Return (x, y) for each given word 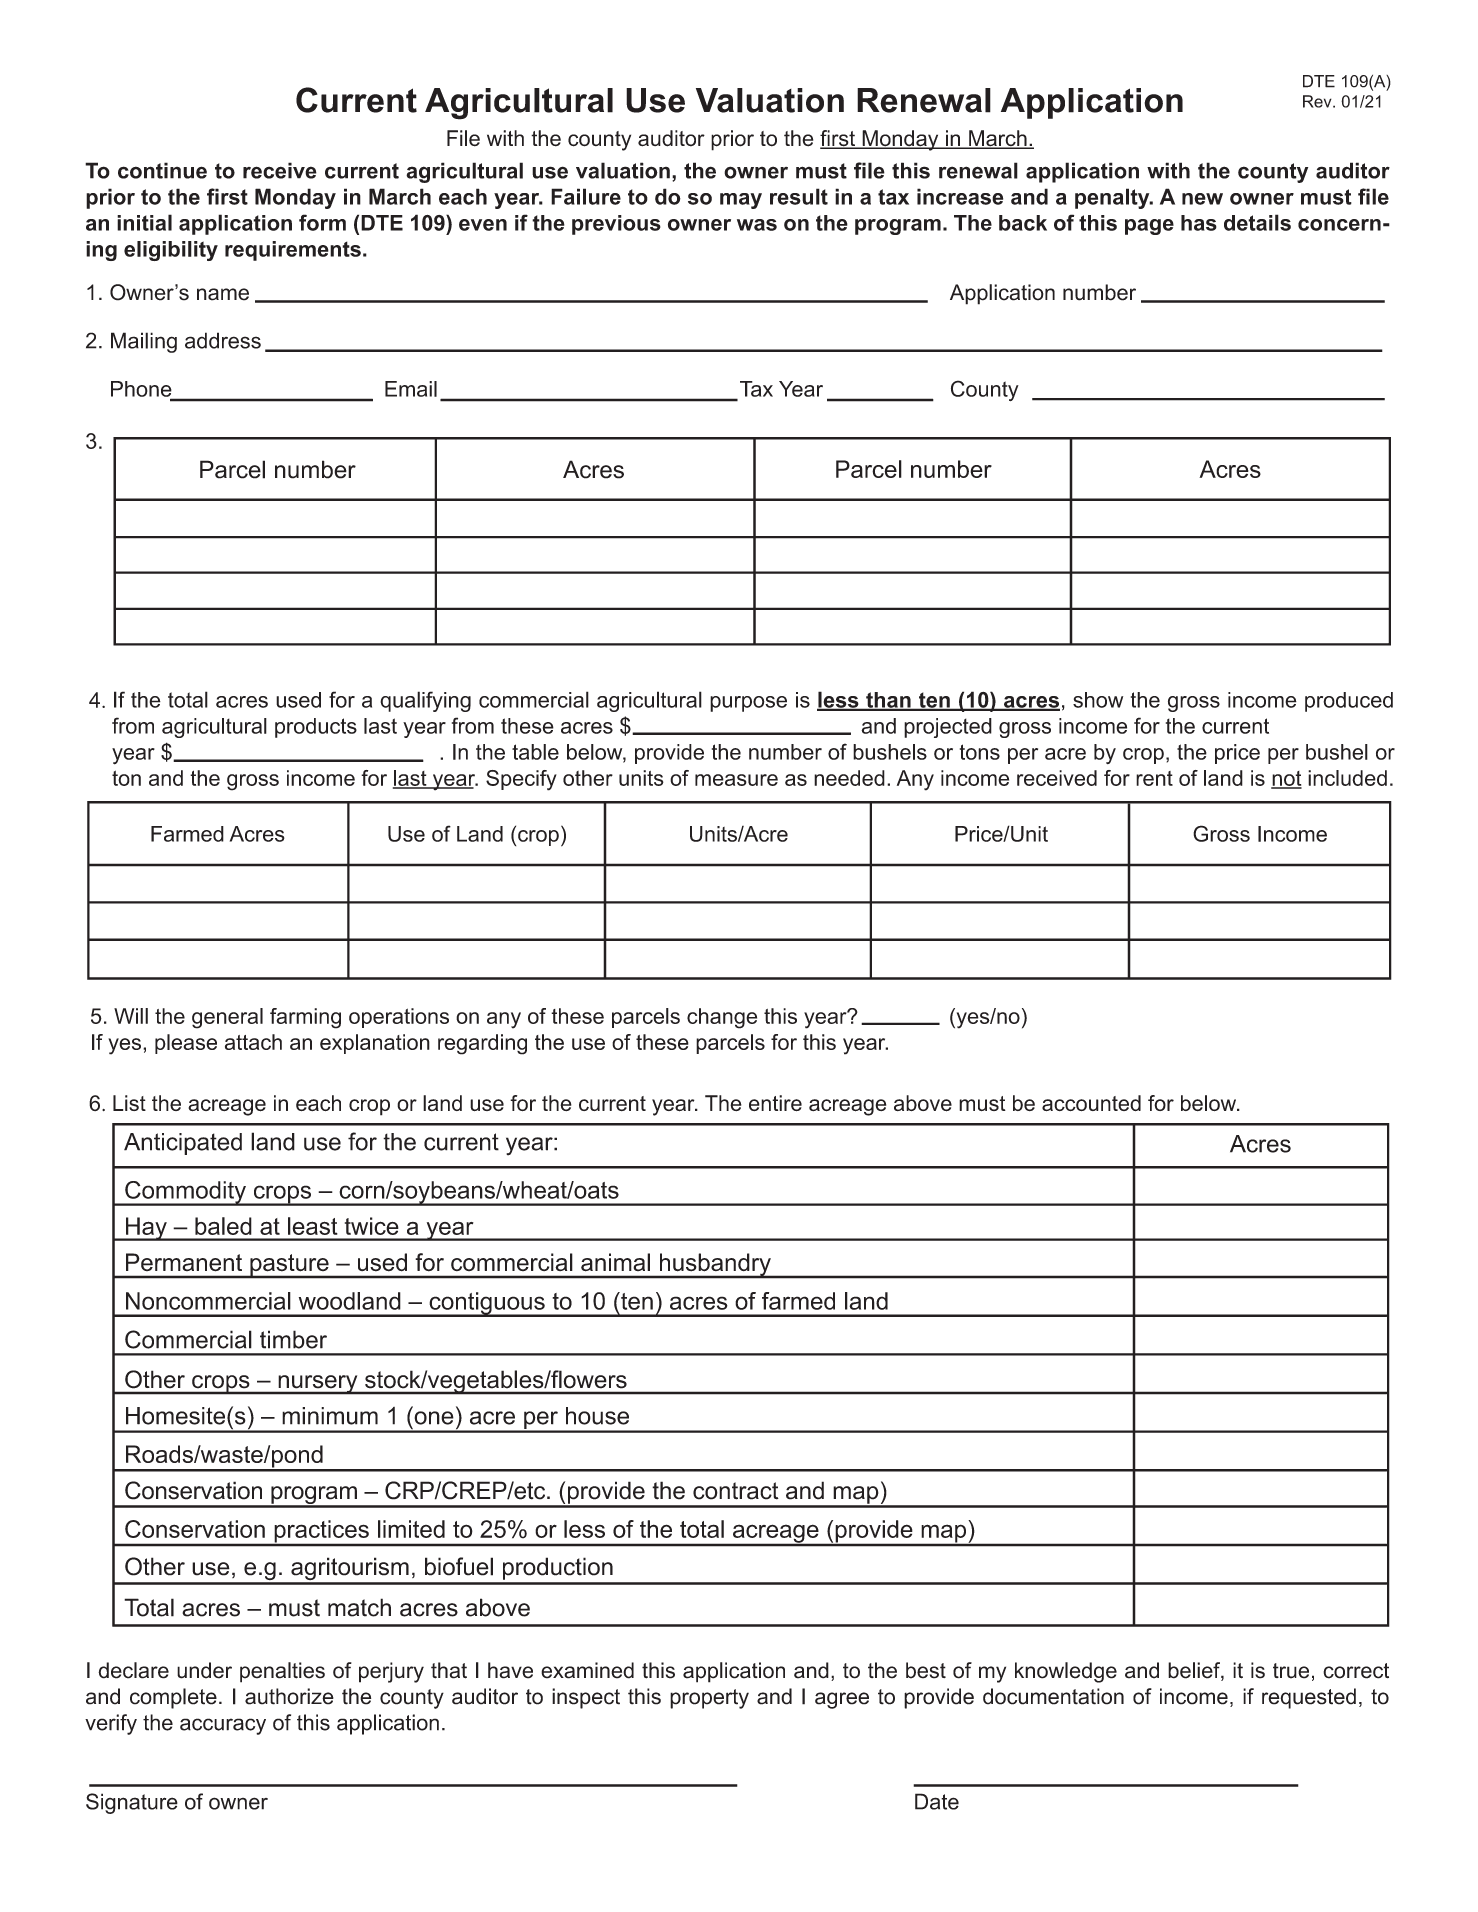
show (1098, 700)
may (741, 201)
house (597, 1416)
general (227, 1018)
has (1199, 223)
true (1291, 1671)
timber (293, 1339)
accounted (1091, 1103)
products (316, 728)
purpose (748, 704)
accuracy (223, 1726)
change (722, 1018)
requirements (293, 251)
